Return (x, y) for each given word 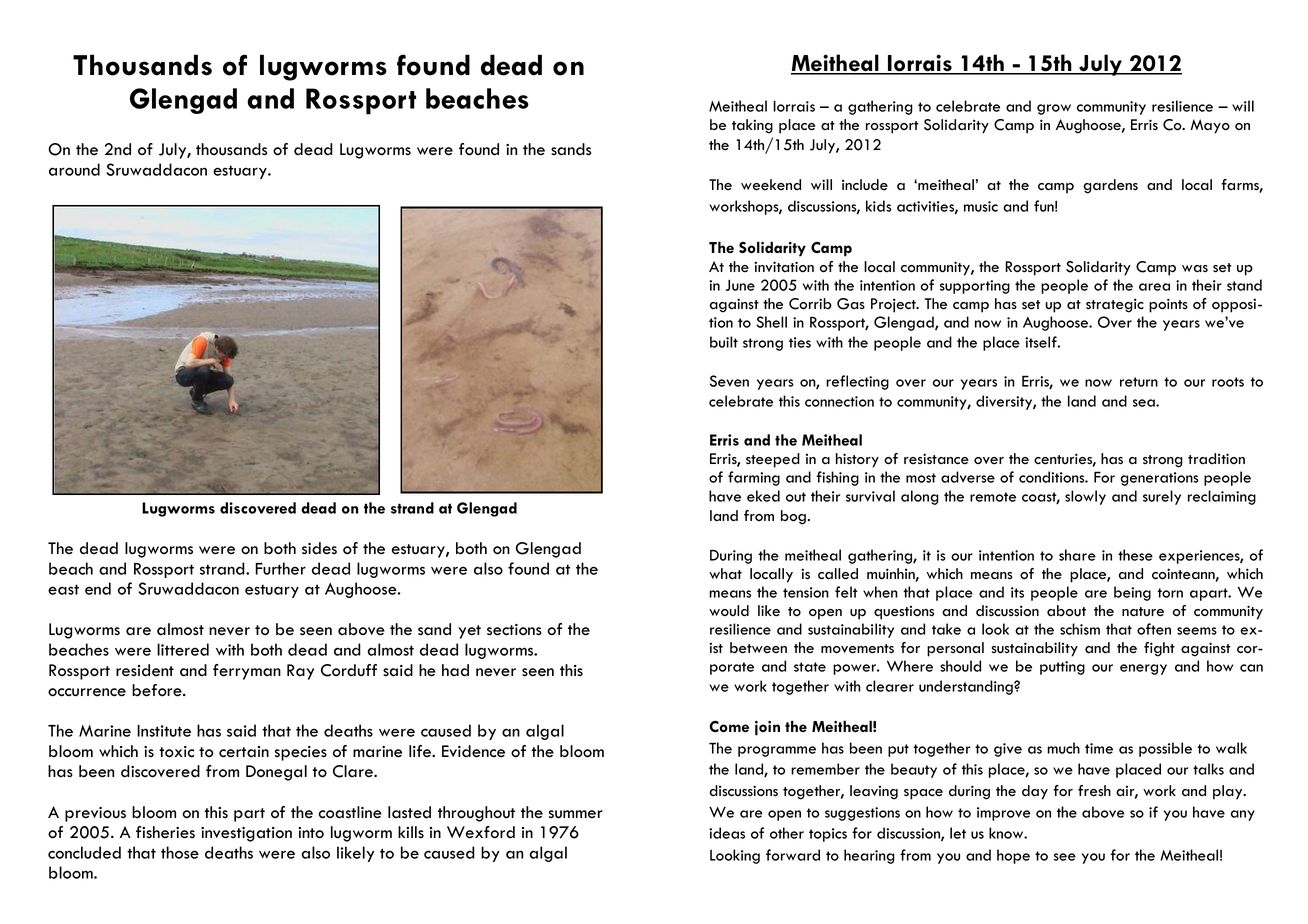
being (1132, 593)
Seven (729, 381)
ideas (727, 833)
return (1139, 382)
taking (752, 126)
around (74, 169)
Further (280, 568)
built (724, 342)
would (729, 611)
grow (1054, 109)
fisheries (165, 832)
